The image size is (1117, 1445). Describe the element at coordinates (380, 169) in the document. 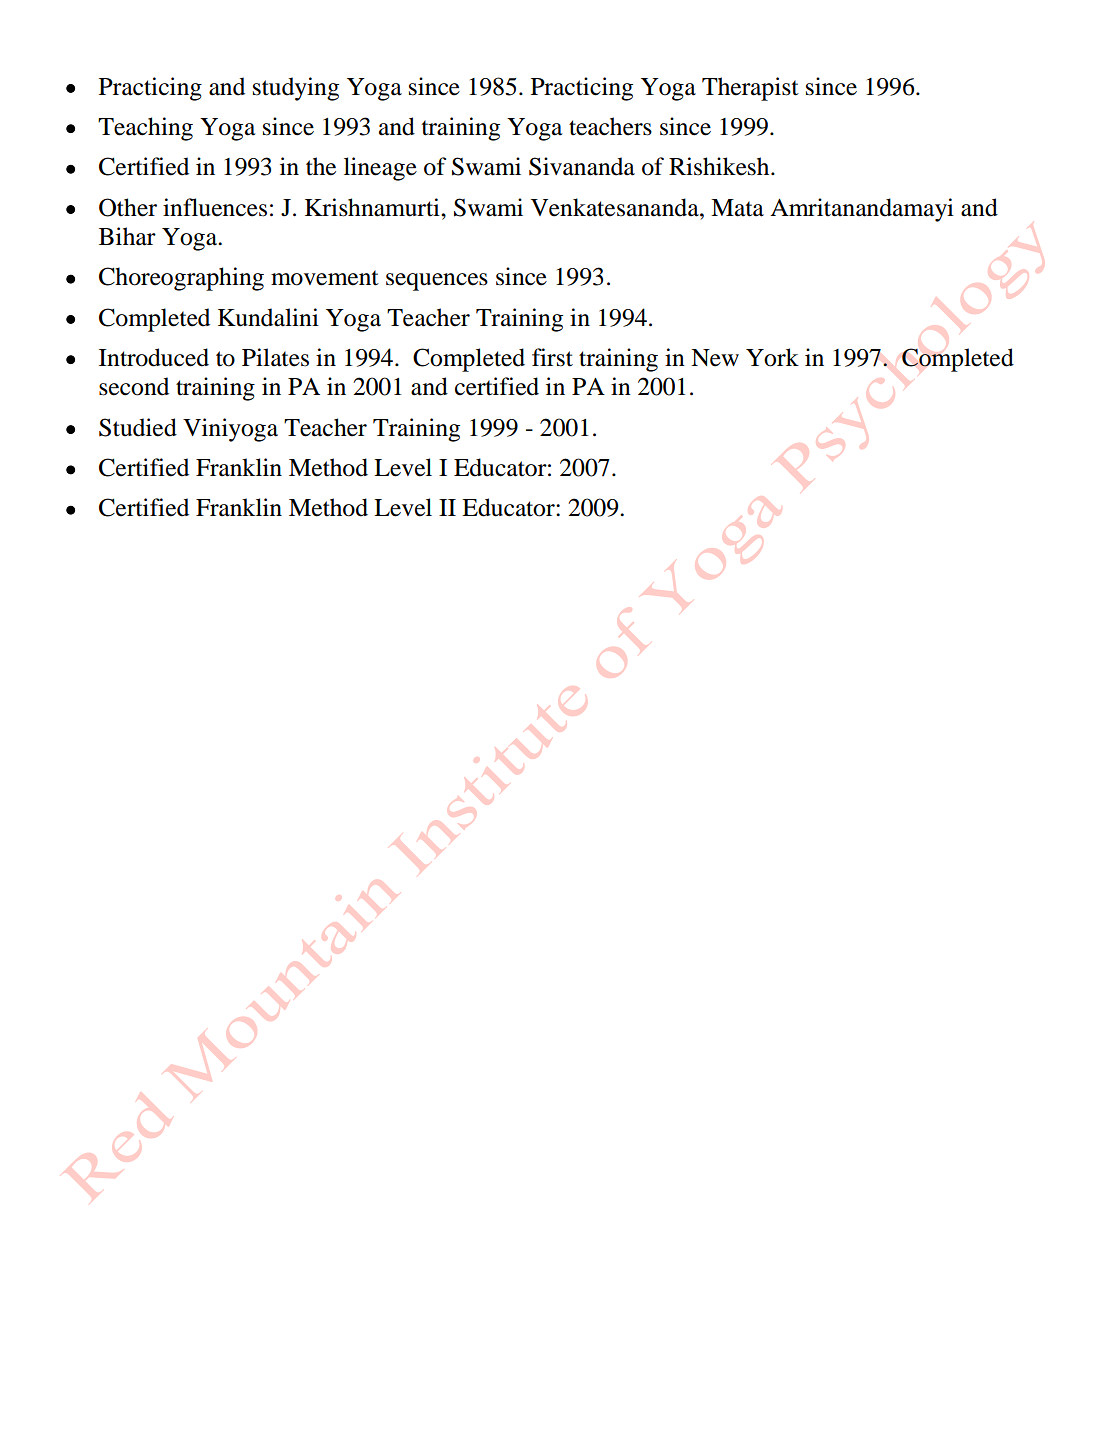

I see `lineage` at that location.
